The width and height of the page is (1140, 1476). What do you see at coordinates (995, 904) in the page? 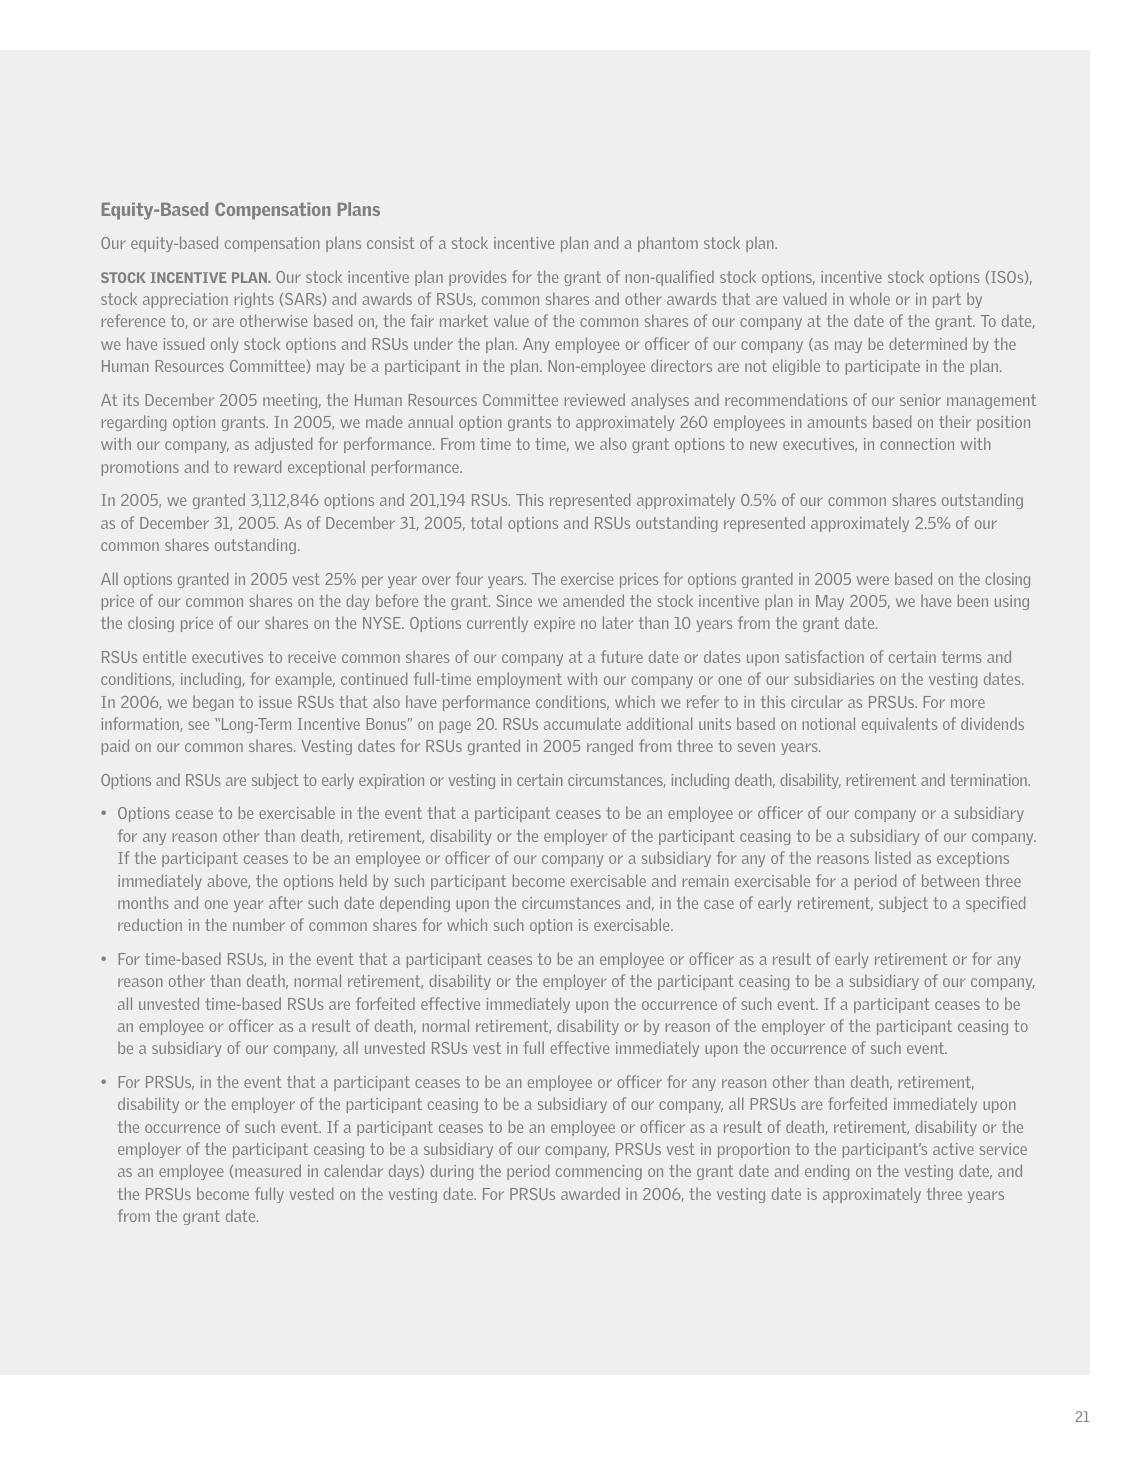
I see `specified` at bounding box center [995, 904].
